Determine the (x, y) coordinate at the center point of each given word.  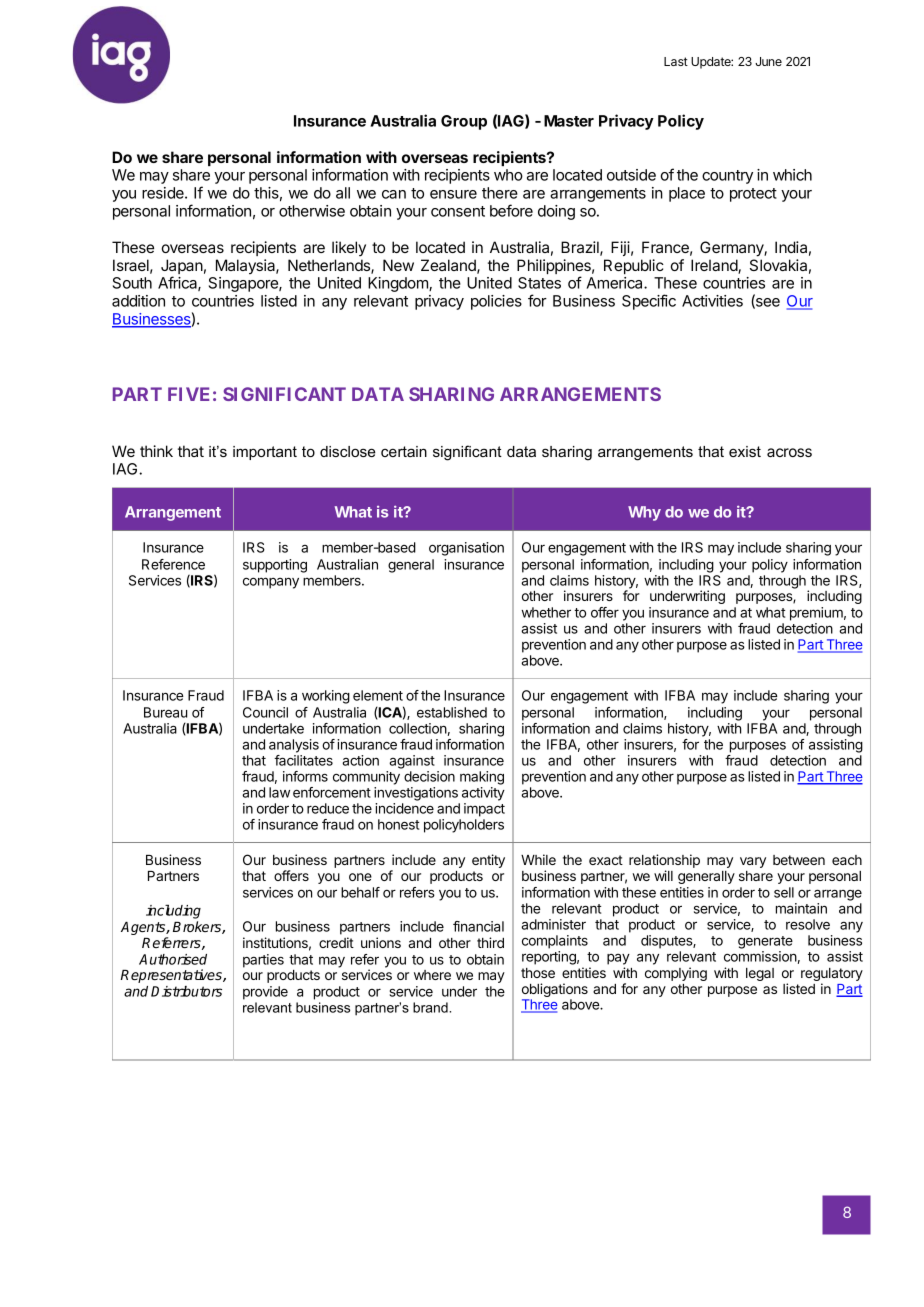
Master (569, 121)
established (452, 712)
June (768, 61)
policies (496, 302)
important (265, 453)
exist (745, 451)
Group (464, 122)
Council (265, 712)
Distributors (186, 991)
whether (546, 612)
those (538, 973)
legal (760, 974)
